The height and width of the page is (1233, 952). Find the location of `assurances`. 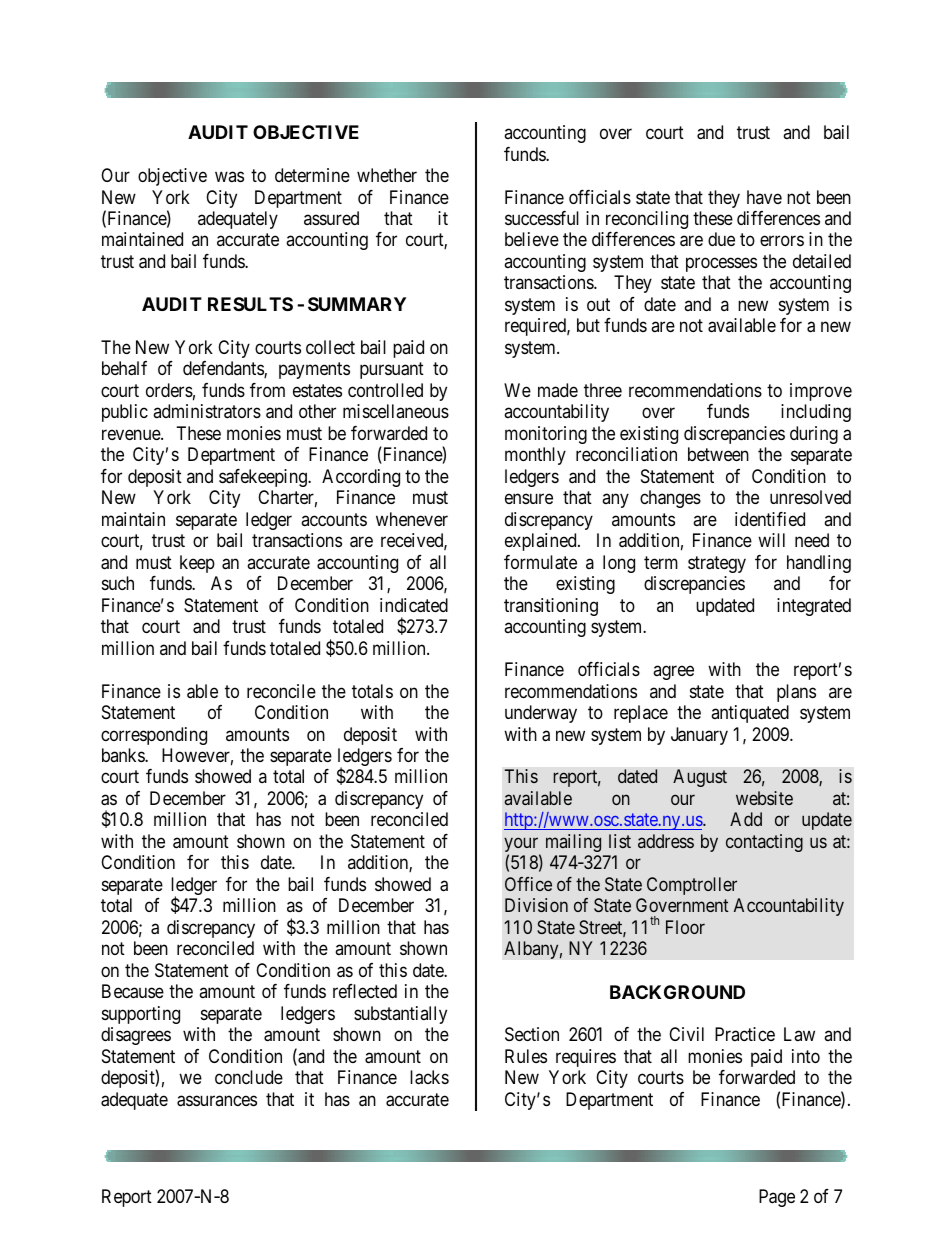

assurances is located at coordinates (217, 1101).
